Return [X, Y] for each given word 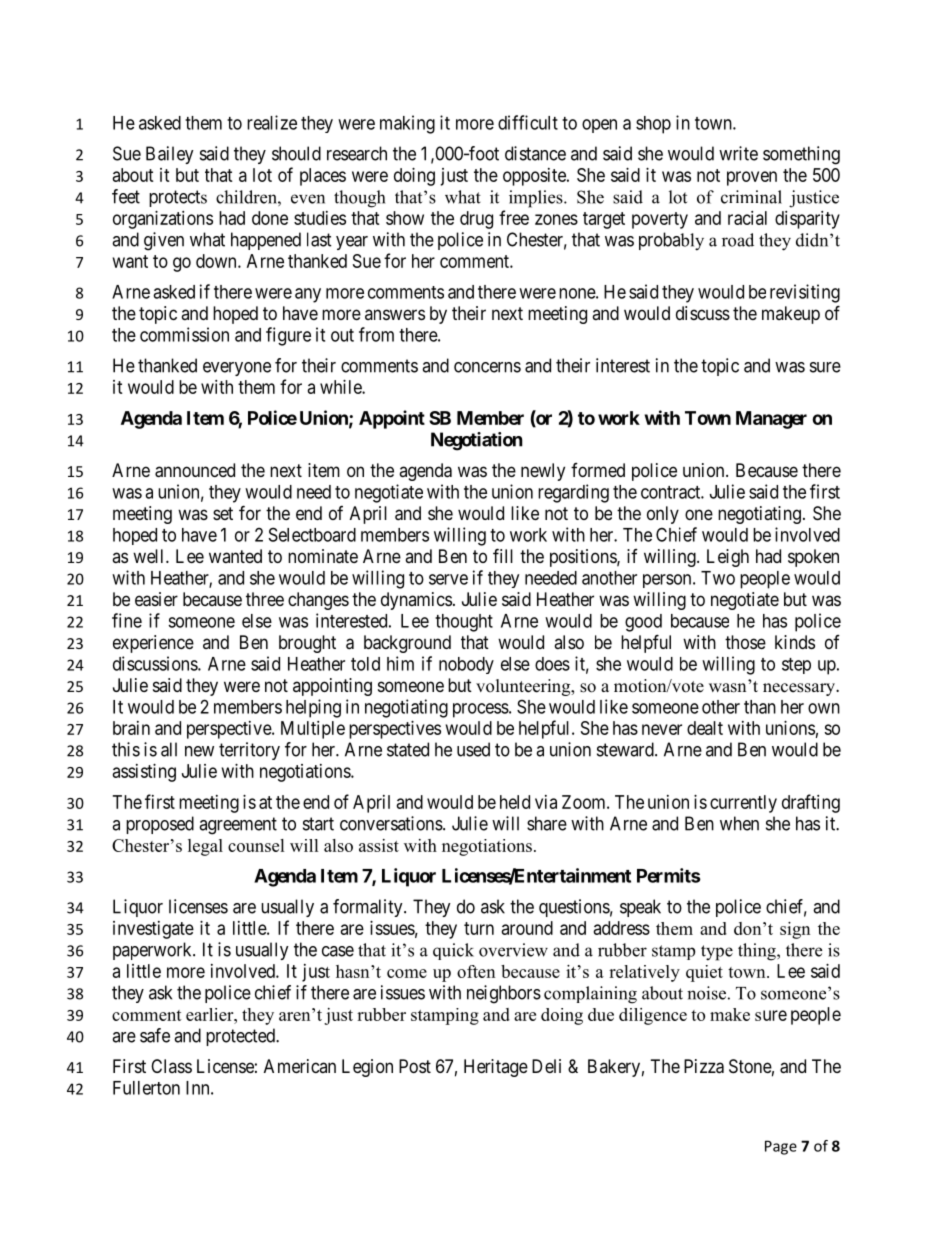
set [223, 513]
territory [249, 751]
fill [503, 555]
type [717, 953]
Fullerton [146, 1088]
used [473, 749]
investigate [153, 930]
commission [184, 334]
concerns [487, 367]
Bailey [170, 155]
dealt [705, 728]
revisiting [805, 293]
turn [479, 928]
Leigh [728, 558]
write [738, 153]
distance [535, 153]
